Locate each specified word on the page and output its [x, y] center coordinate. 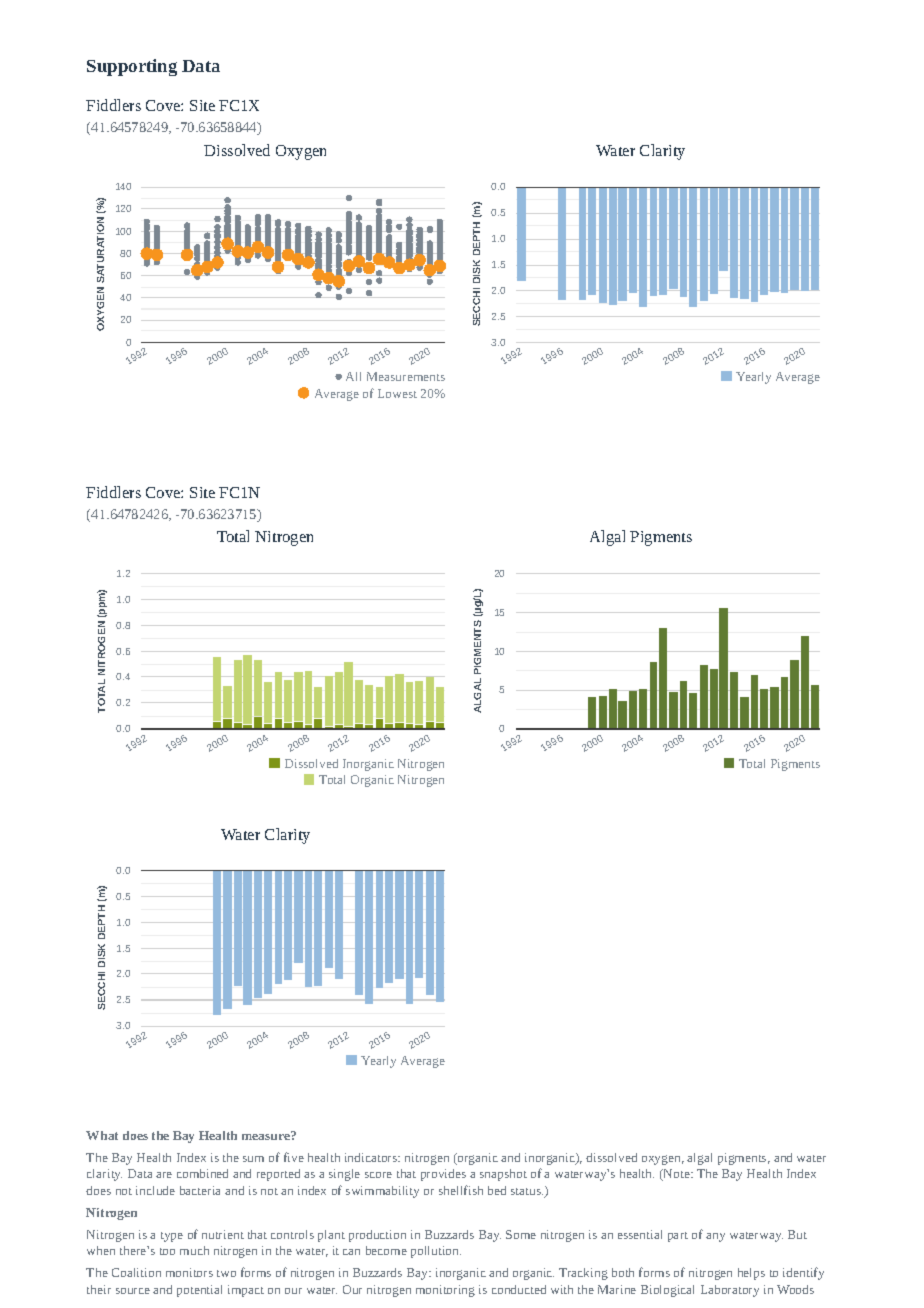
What [102, 1135]
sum [253, 1159]
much [194, 1250]
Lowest [397, 393]
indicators [372, 1157]
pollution [436, 1252]
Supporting [132, 67]
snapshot [503, 1175]
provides [443, 1175]
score [378, 1175]
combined [202, 1173]
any [715, 1237]
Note [677, 1175]
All [353, 376]
